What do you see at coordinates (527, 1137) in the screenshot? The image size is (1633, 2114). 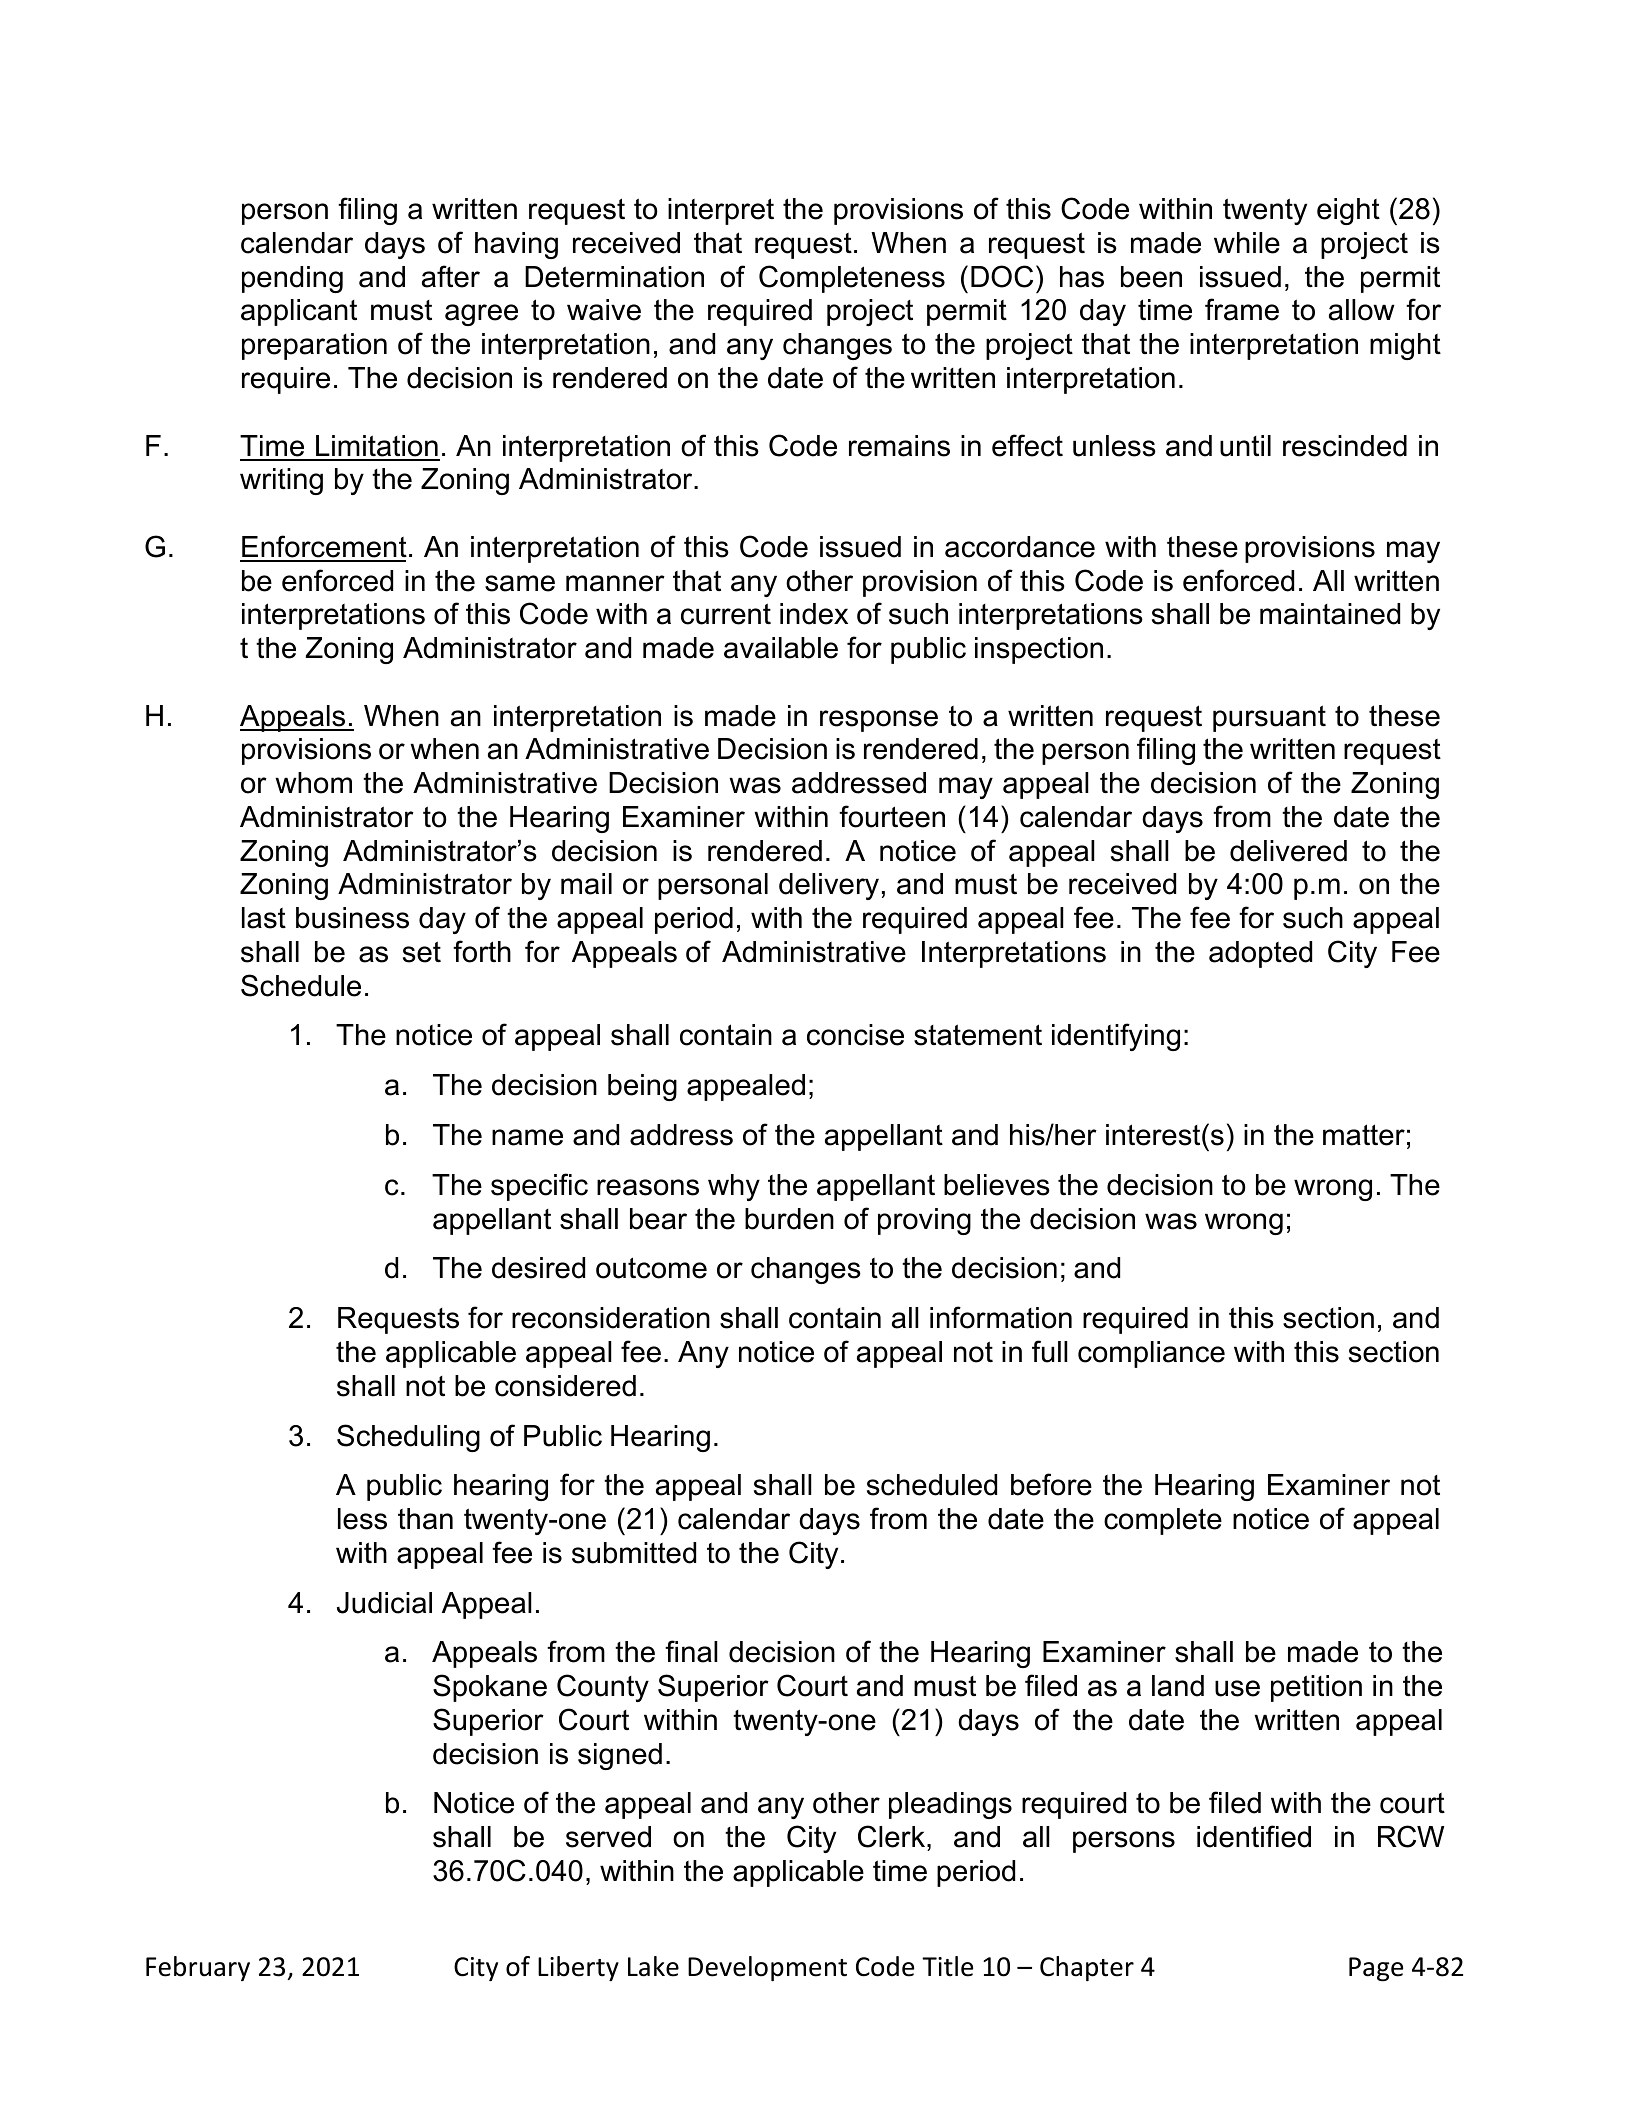 I see `name` at bounding box center [527, 1137].
